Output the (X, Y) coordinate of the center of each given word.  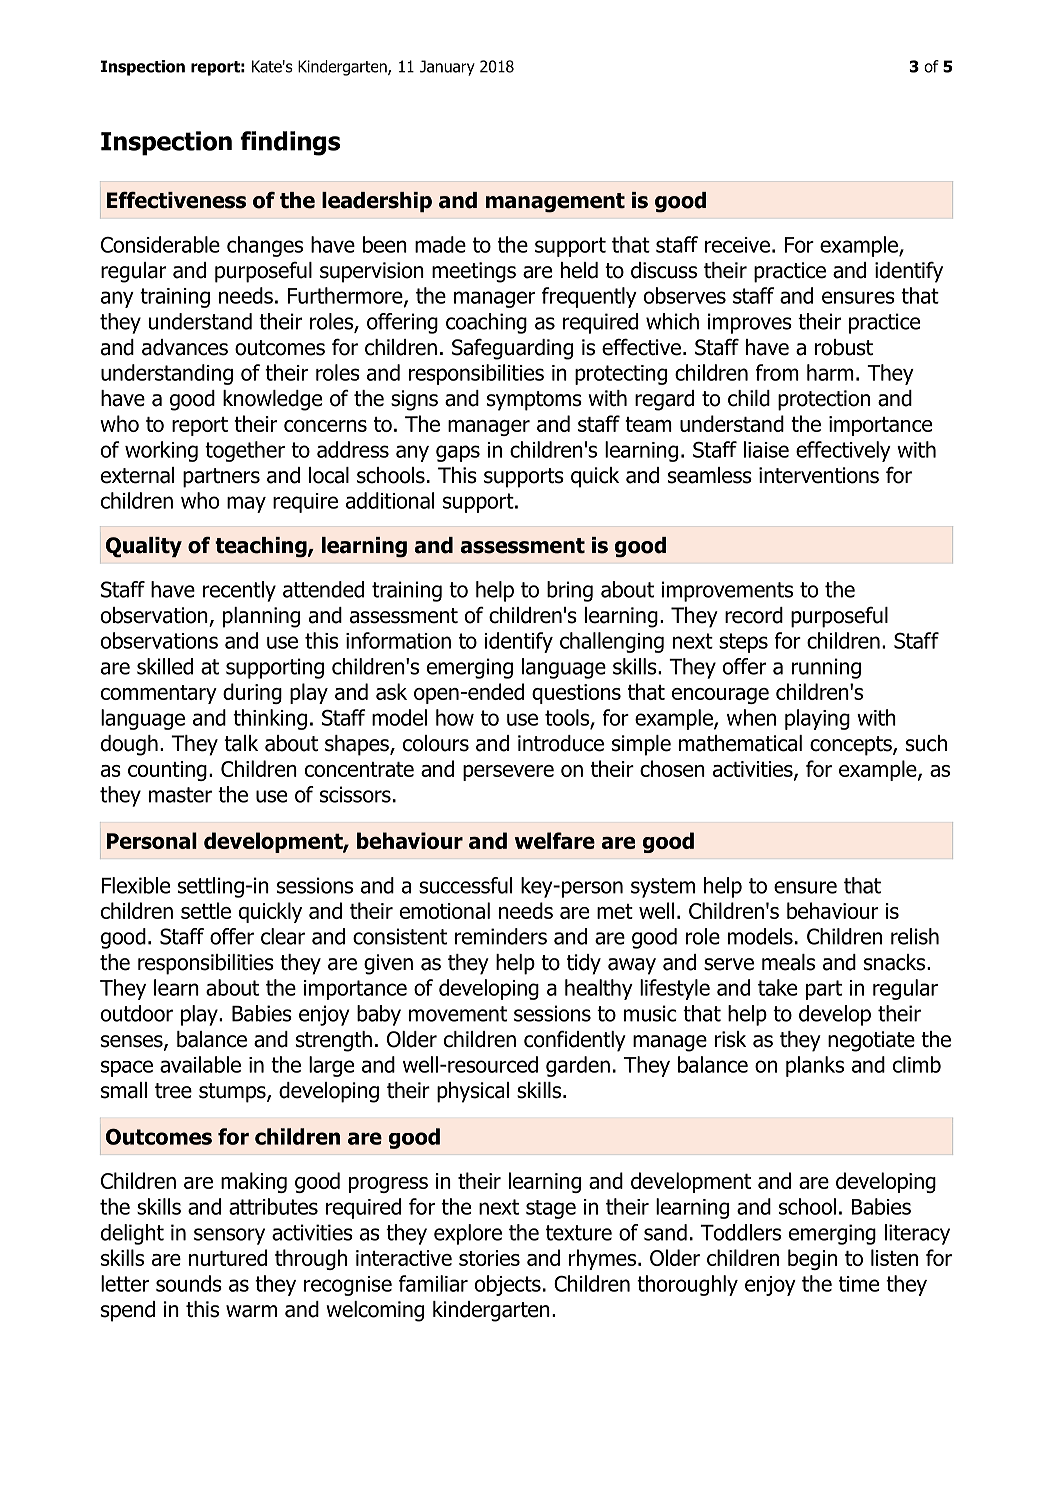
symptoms (534, 401)
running (826, 668)
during (252, 693)
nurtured (228, 1257)
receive (737, 245)
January (447, 68)
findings (290, 143)
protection (824, 400)
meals (788, 962)
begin (812, 1259)
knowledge (272, 400)
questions (576, 694)
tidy (584, 964)
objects (508, 1285)
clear (283, 936)
